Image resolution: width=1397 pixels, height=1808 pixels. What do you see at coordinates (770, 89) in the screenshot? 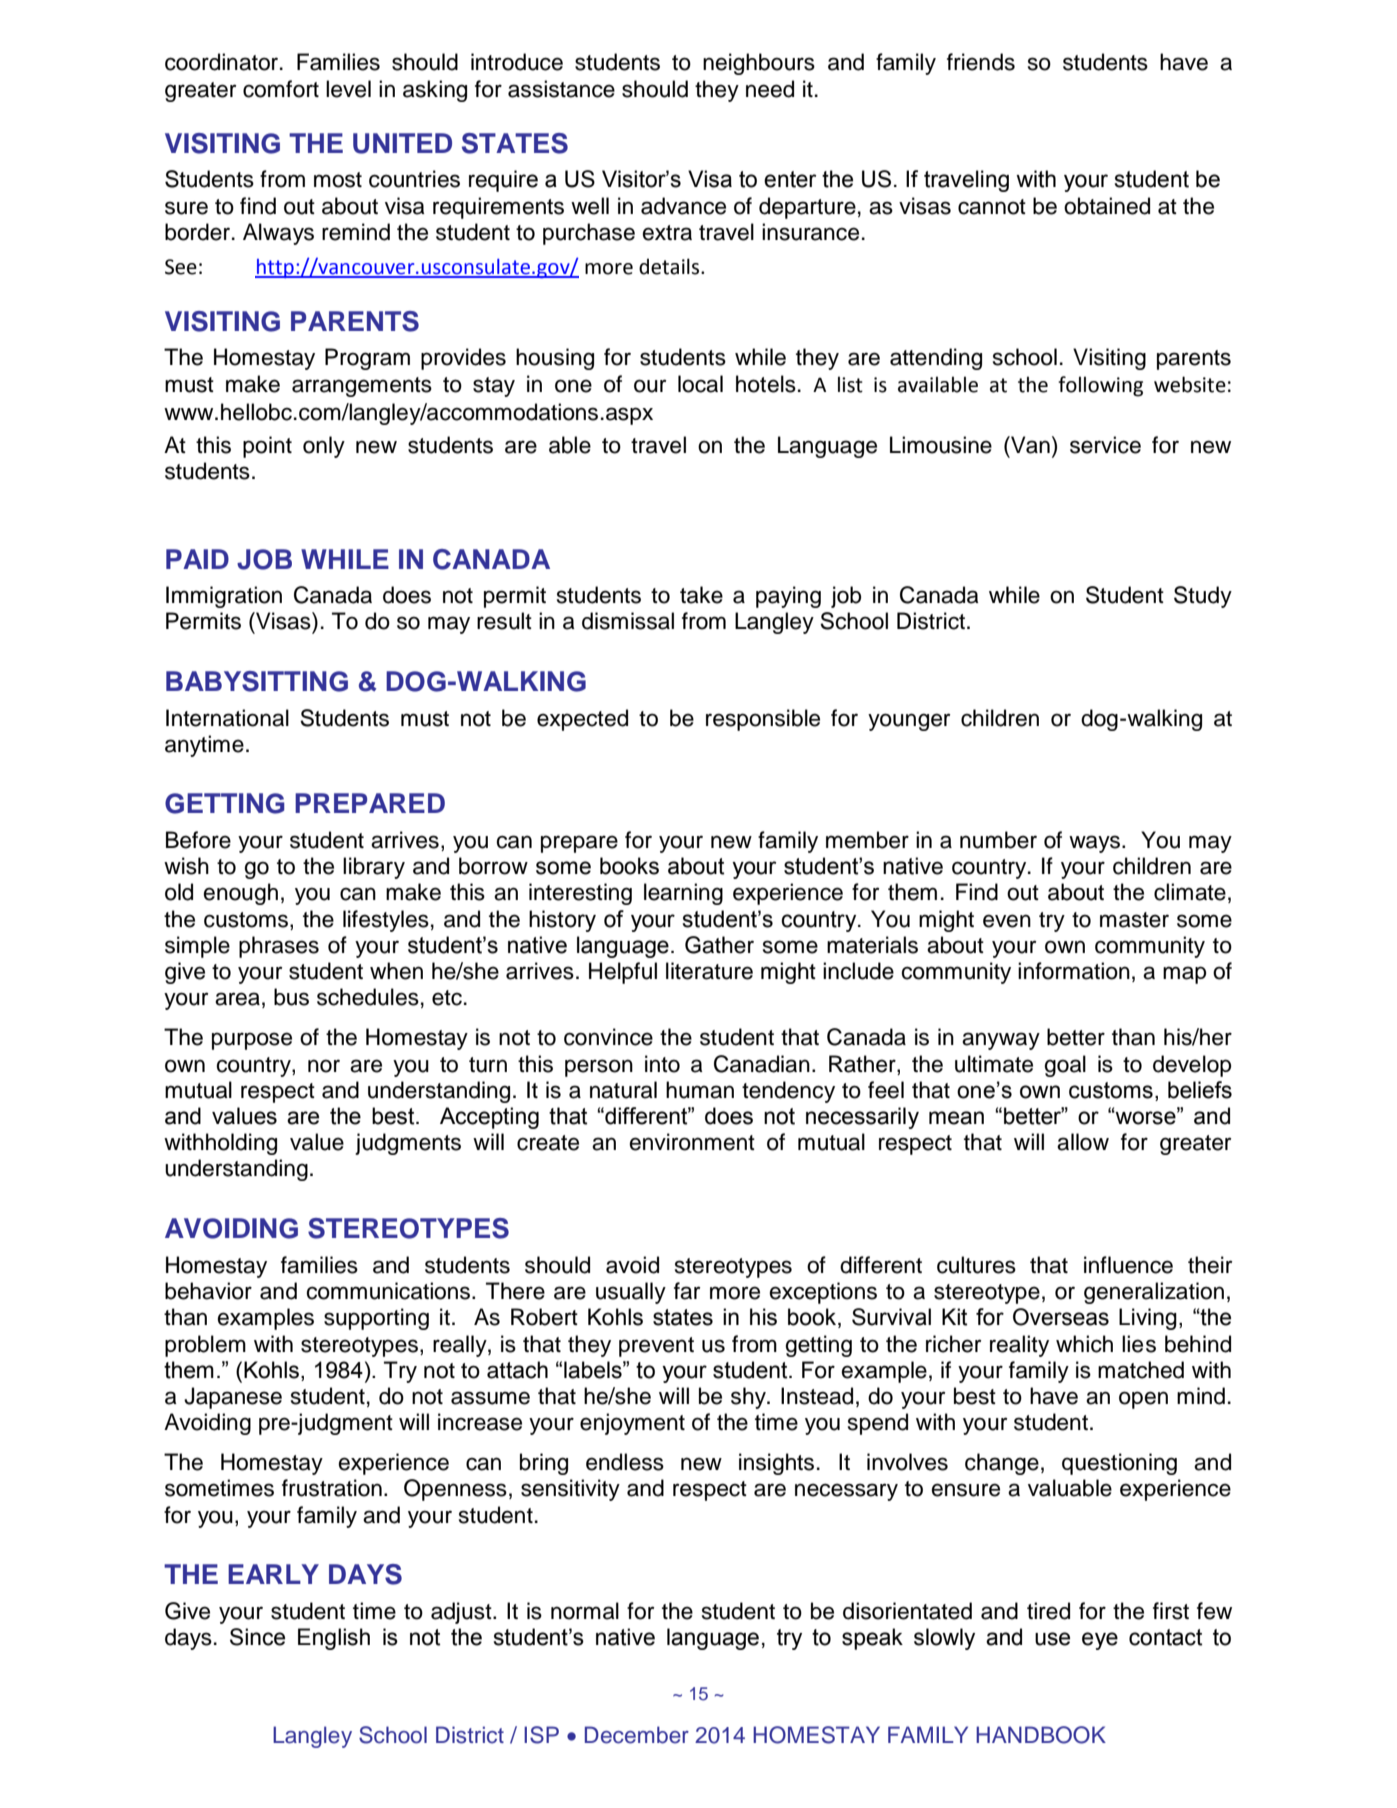
I see `need` at bounding box center [770, 89].
